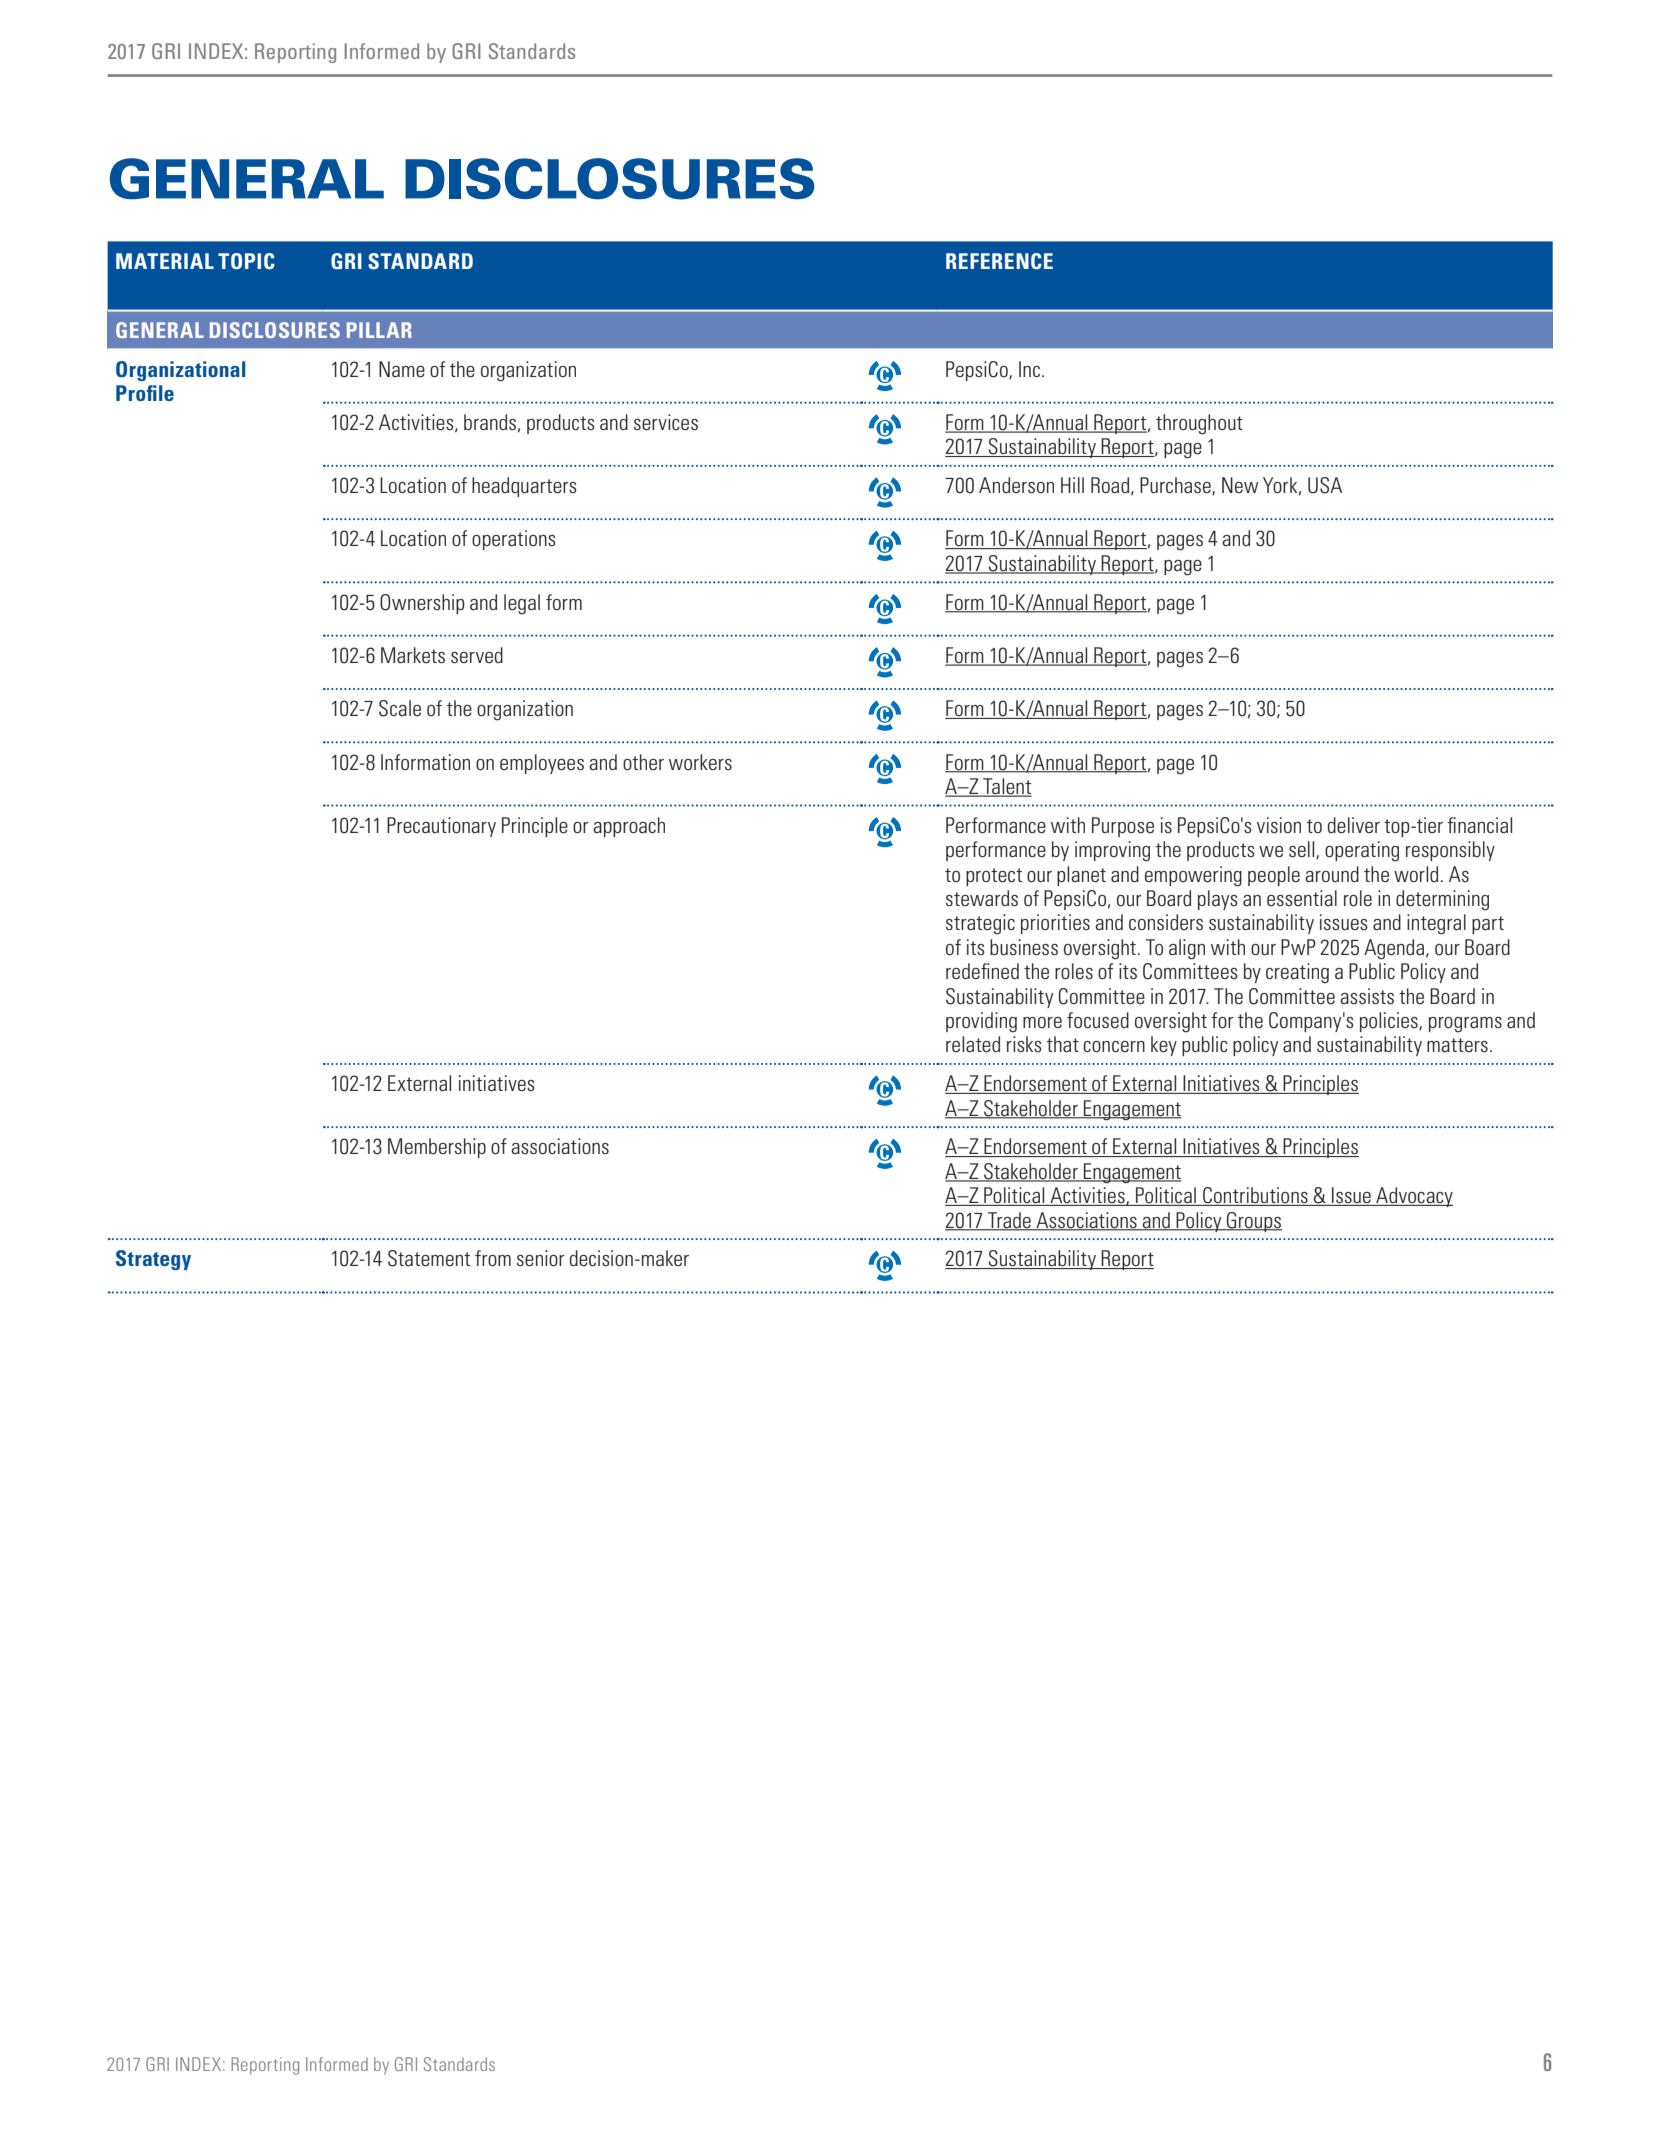  What do you see at coordinates (980, 924) in the screenshot?
I see `strategic` at bounding box center [980, 924].
